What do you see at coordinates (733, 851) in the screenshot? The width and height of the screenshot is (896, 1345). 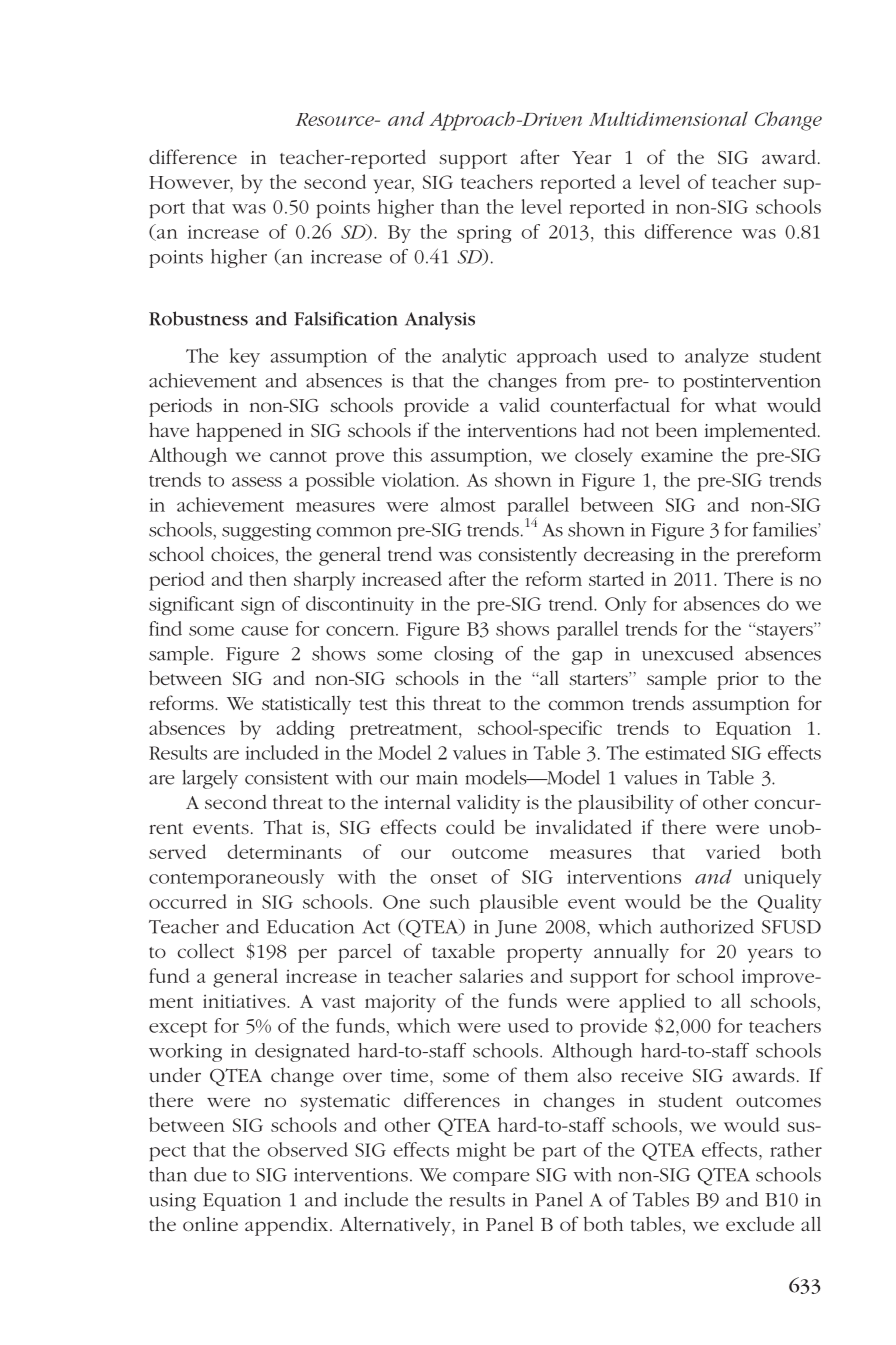 I see `varied` at bounding box center [733, 851].
